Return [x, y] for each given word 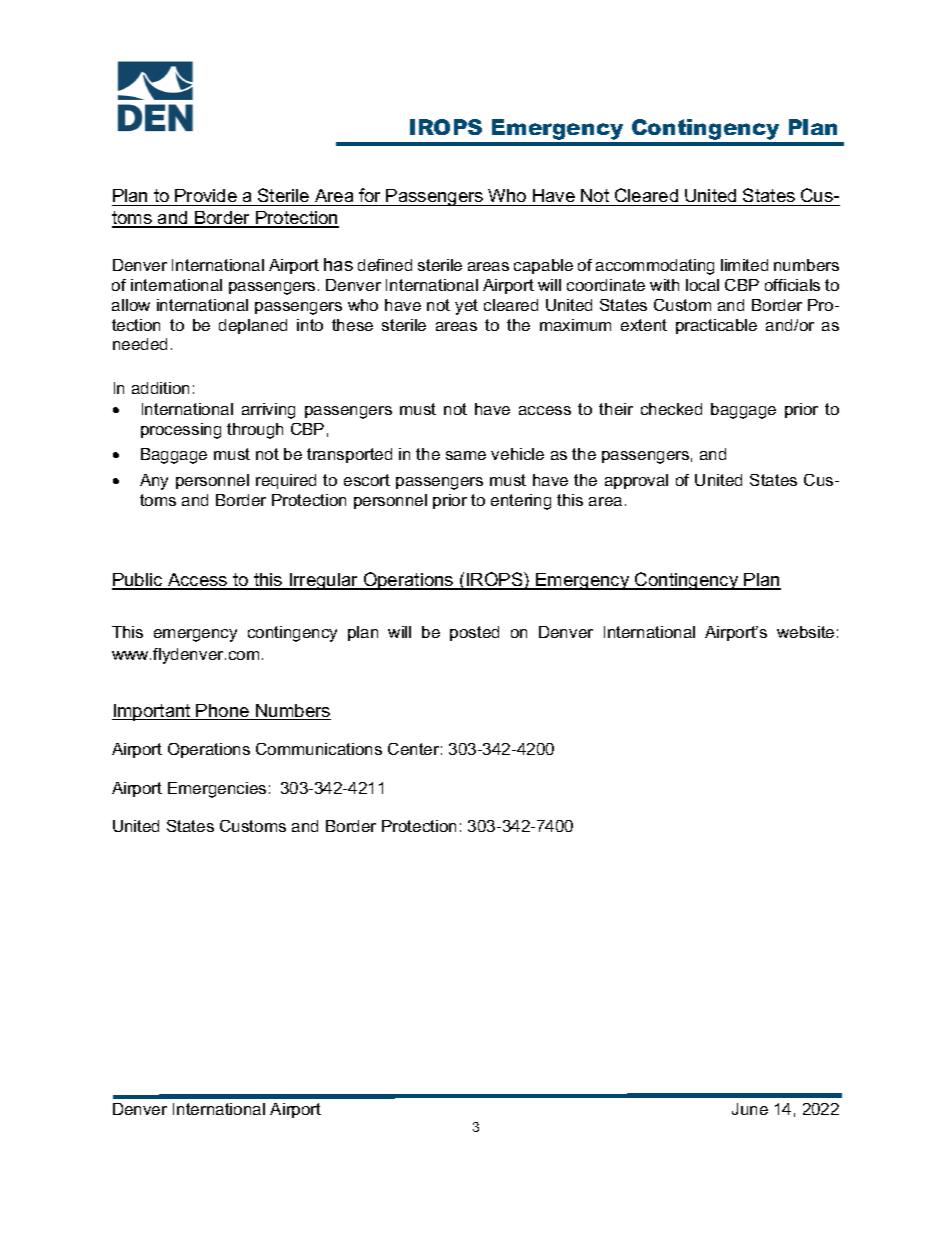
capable [543, 266]
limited [744, 265]
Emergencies [217, 790]
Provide [206, 195]
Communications [319, 749]
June [750, 1109]
